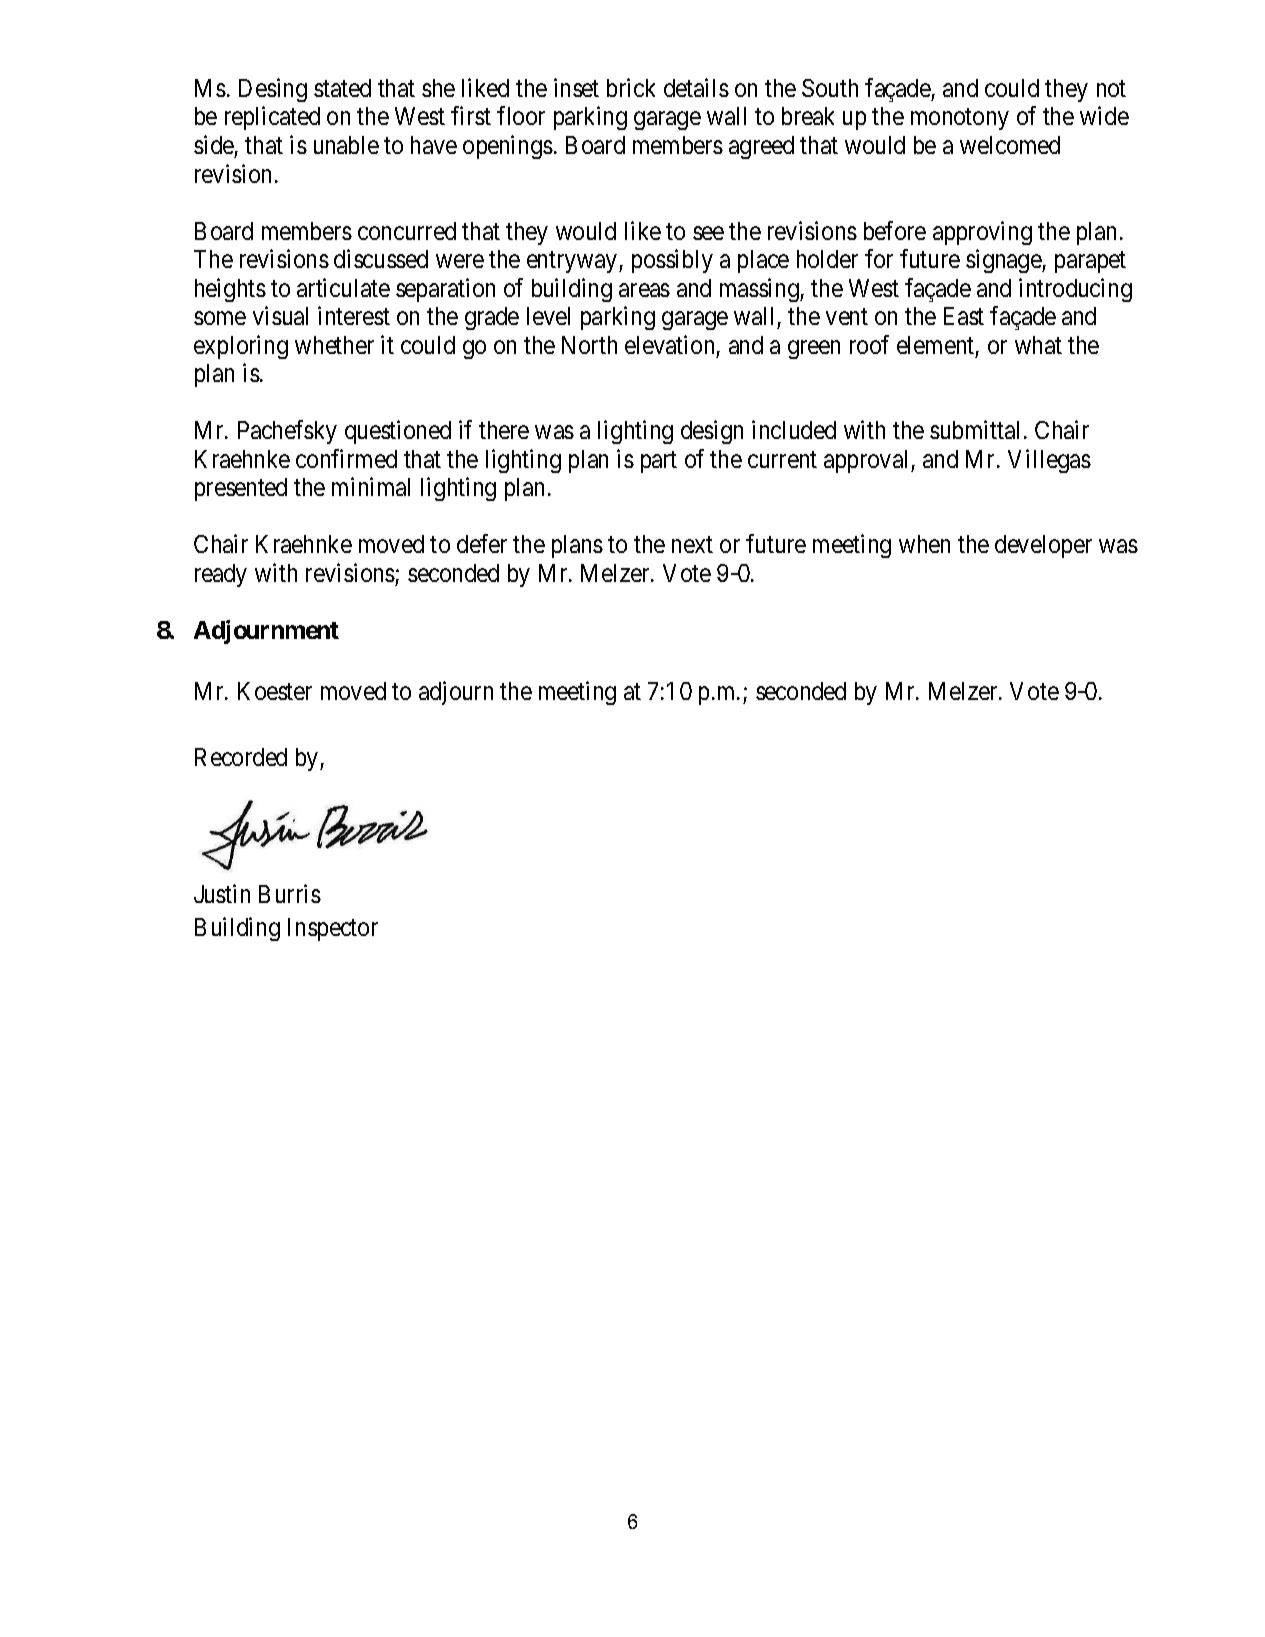  I want to click on when, so click(924, 544).
